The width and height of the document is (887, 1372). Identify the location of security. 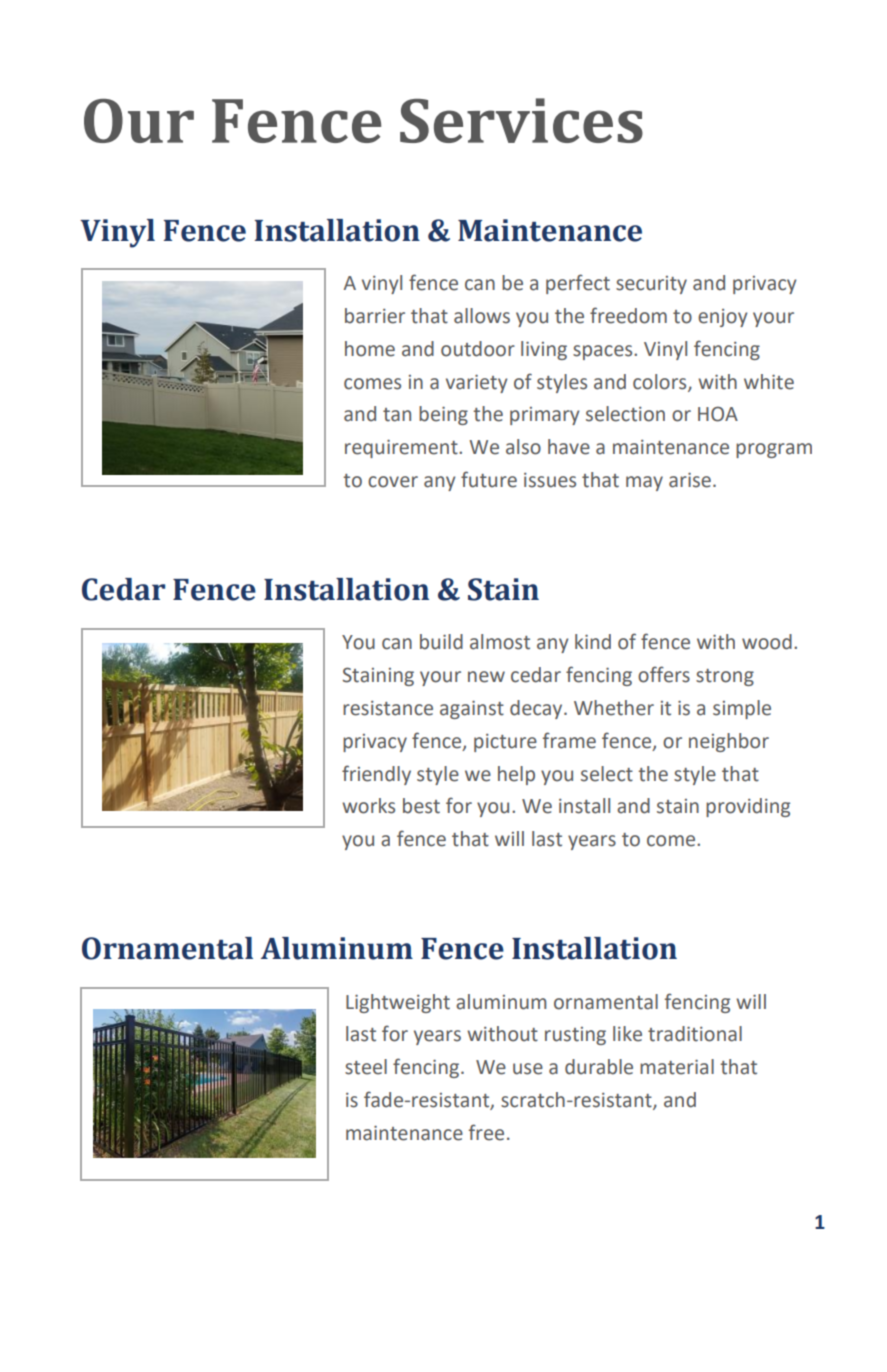
(651, 285).
